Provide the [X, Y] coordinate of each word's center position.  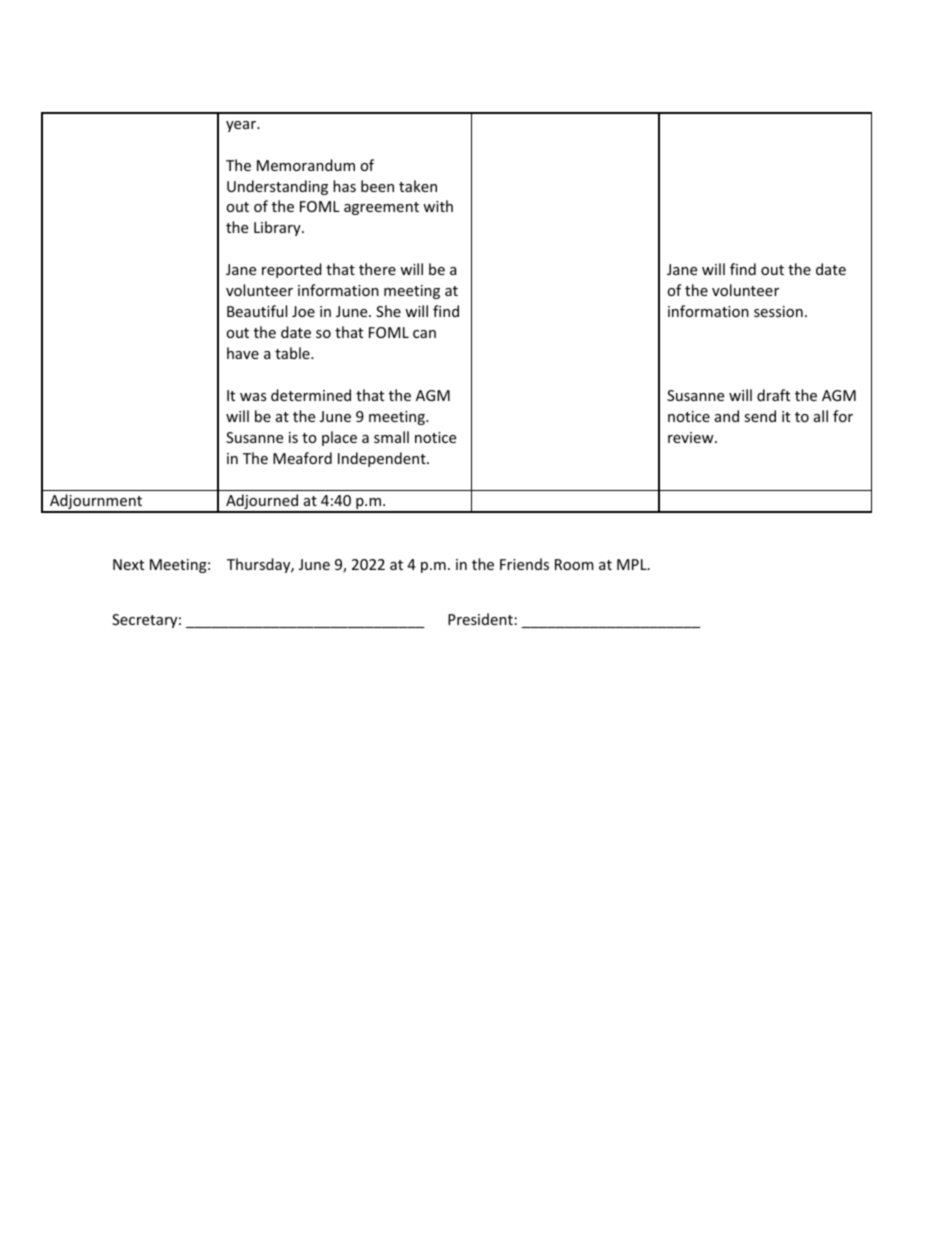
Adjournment [96, 503]
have [243, 353]
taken [418, 186]
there [377, 269]
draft [773, 395]
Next [128, 564]
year [242, 126]
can [424, 334]
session [778, 311]
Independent [383, 459]
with [438, 206]
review [692, 437]
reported [292, 270]
